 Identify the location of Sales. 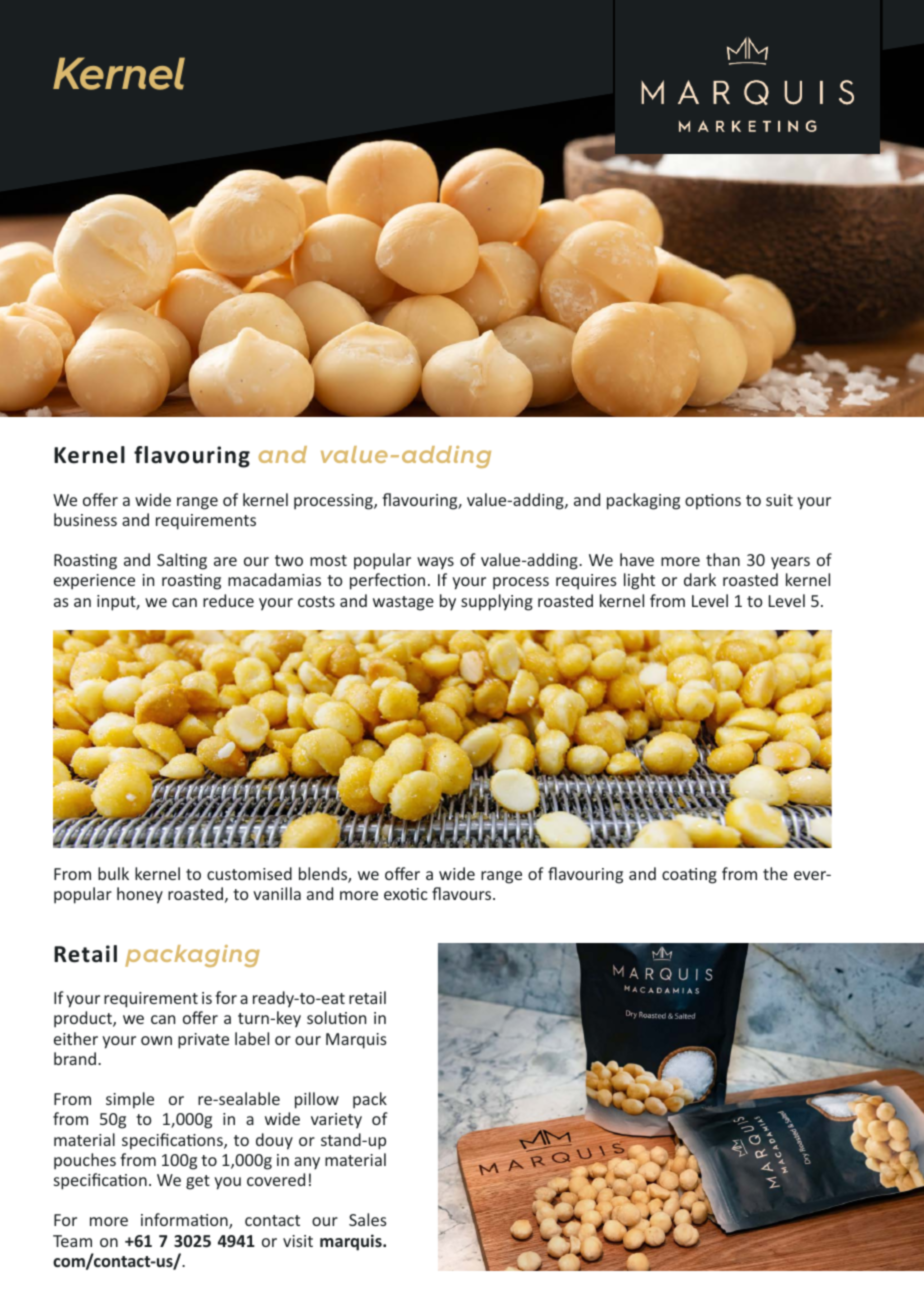
(368, 1219).
